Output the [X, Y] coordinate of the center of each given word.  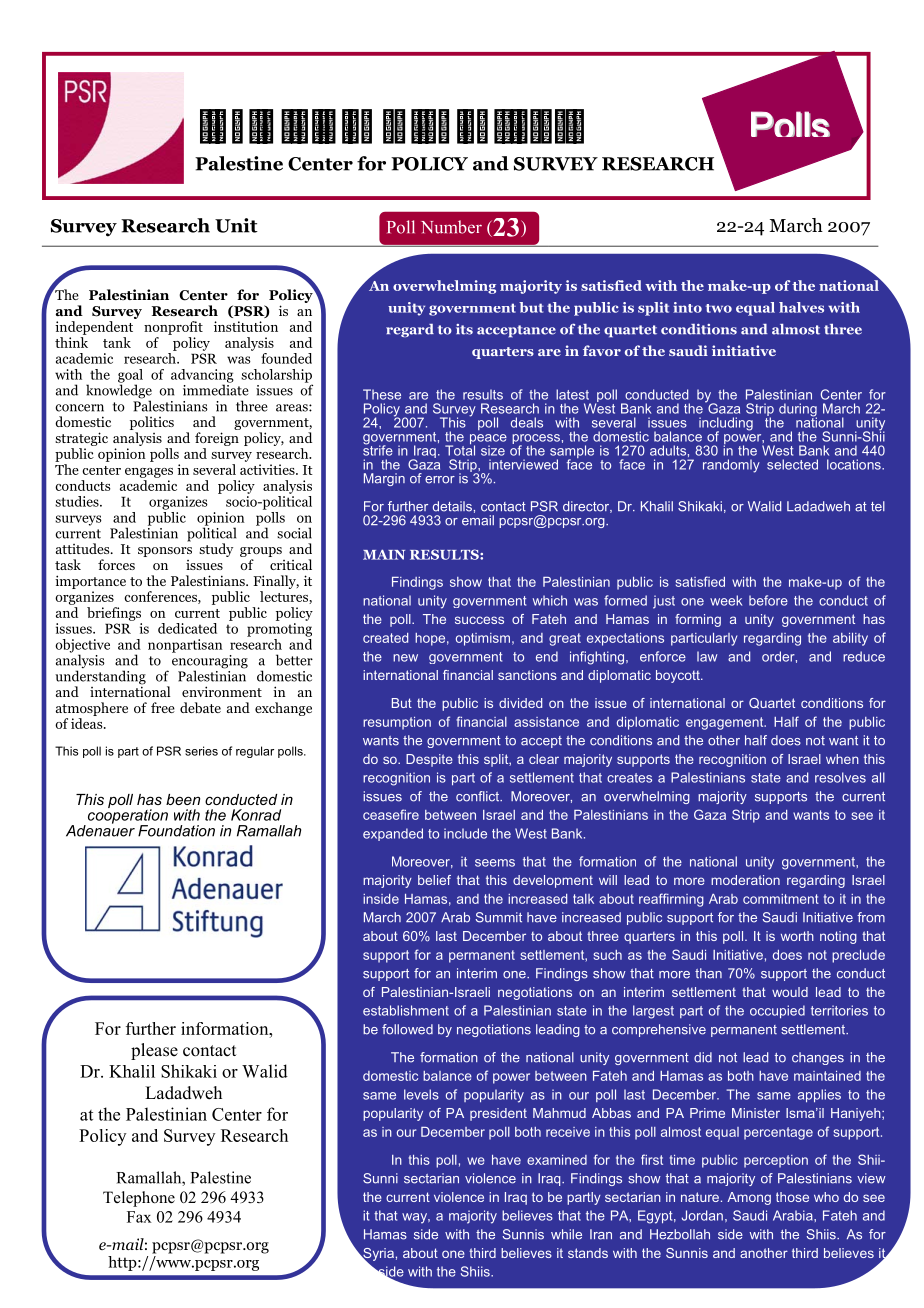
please [154, 1051]
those [792, 1197]
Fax [139, 1217]
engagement [726, 723]
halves [801, 307]
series [201, 751]
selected [792, 464]
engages [149, 473]
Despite [429, 760]
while [566, 1234]
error [440, 480]
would [790, 992]
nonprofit [173, 328]
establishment [406, 1010]
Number [451, 227]
